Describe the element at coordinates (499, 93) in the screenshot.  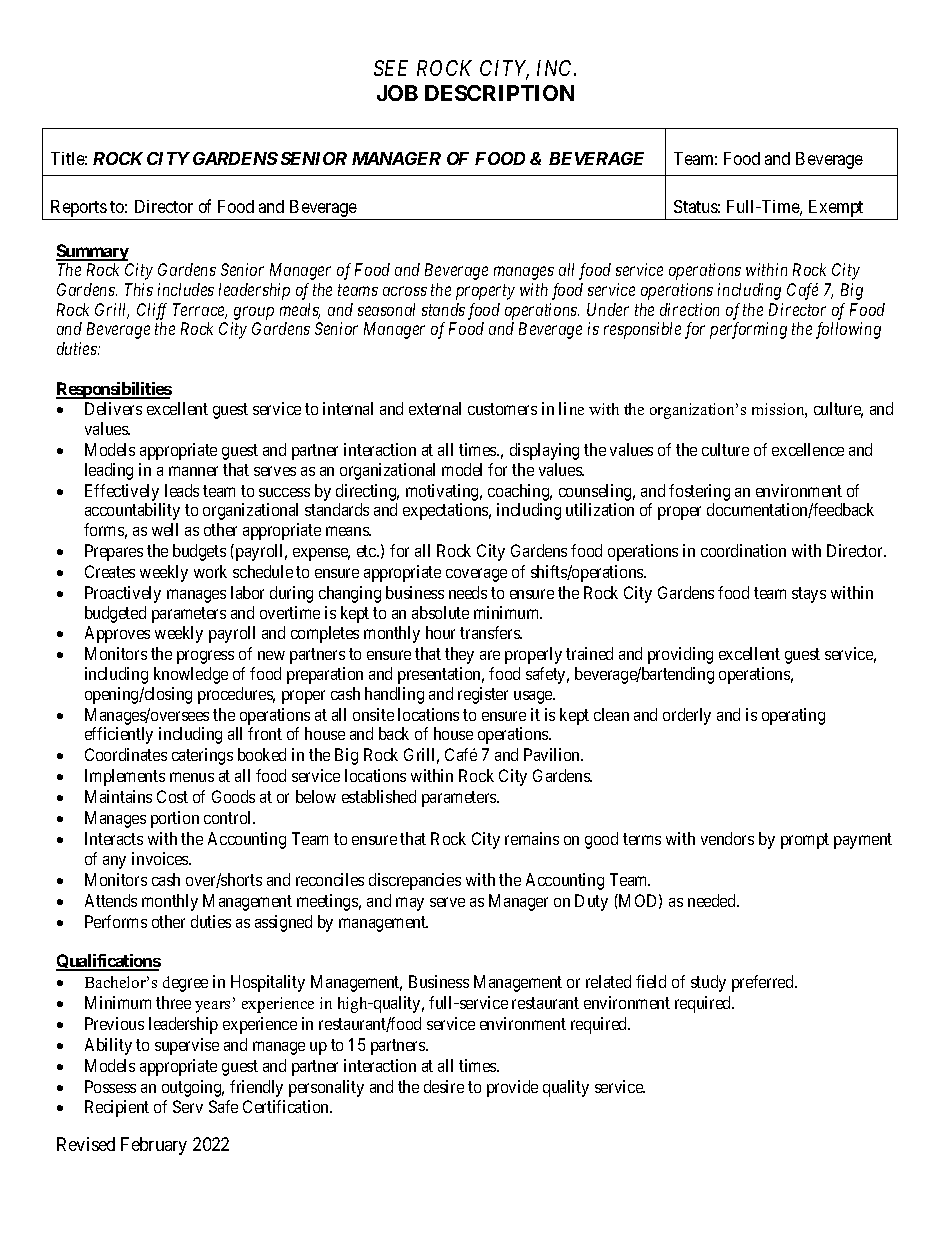
I see `DESCRIPTION` at that location.
